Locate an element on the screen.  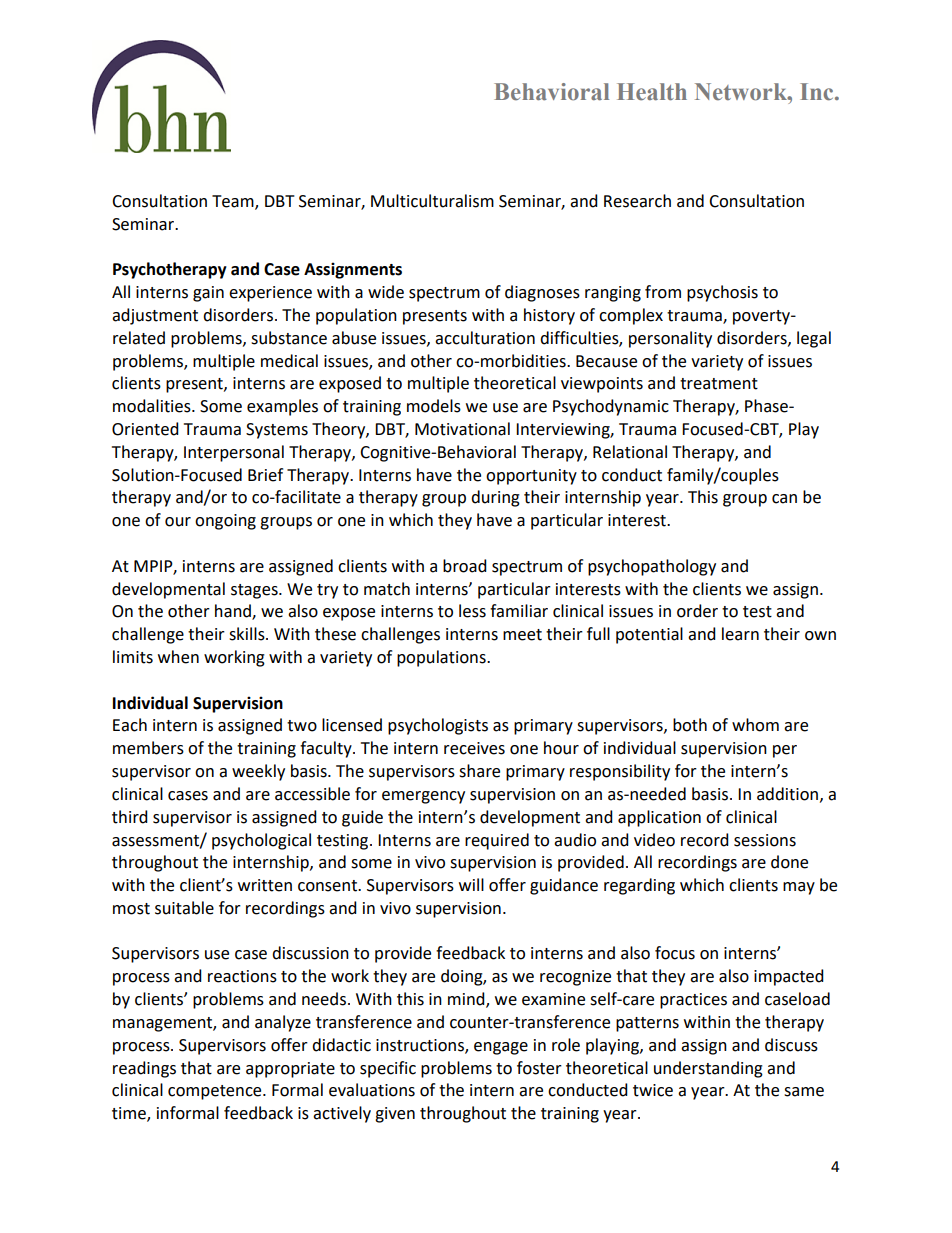
understanding is located at coordinates (708, 1069).
